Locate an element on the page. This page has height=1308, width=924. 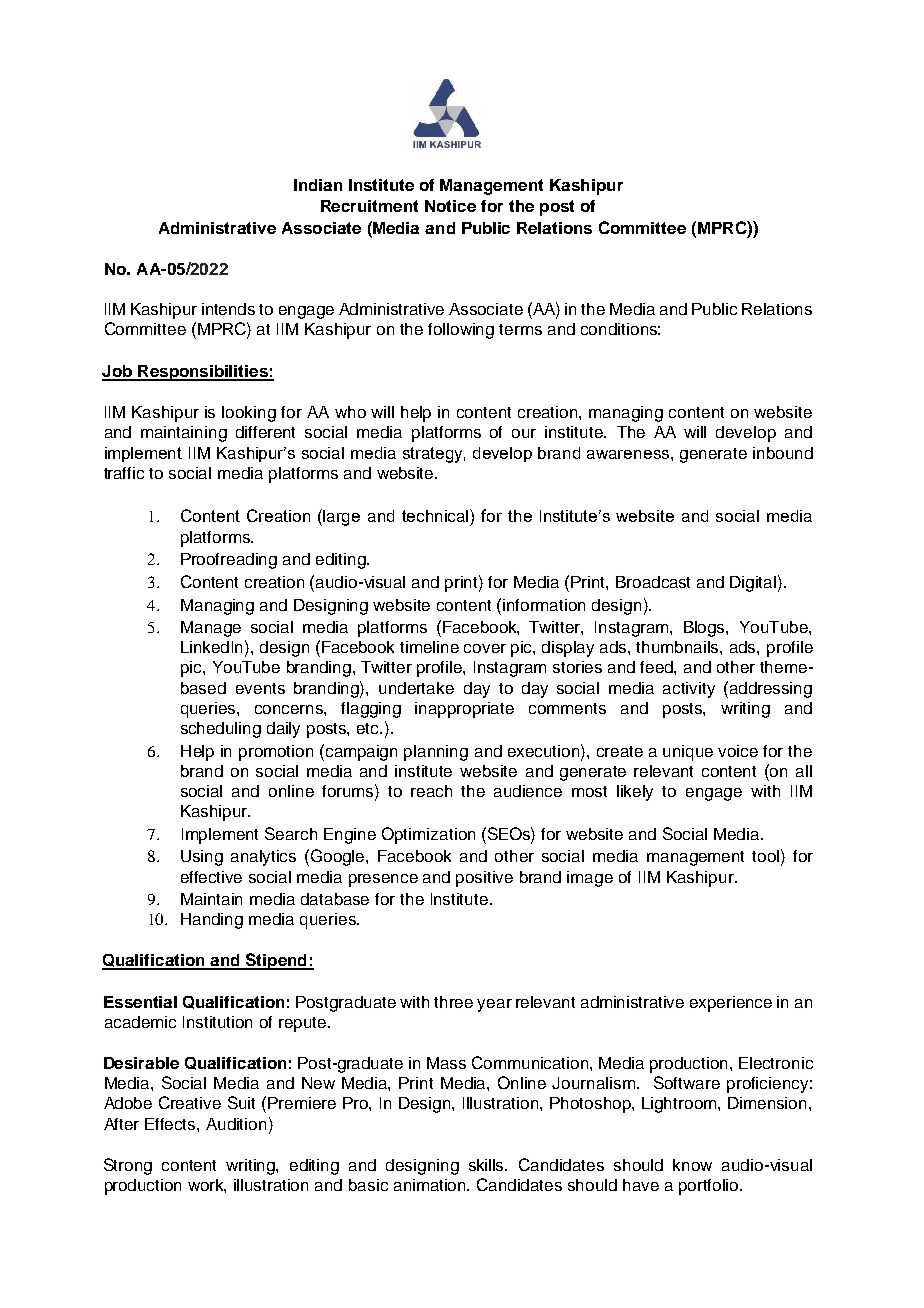
work is located at coordinates (207, 1186).
